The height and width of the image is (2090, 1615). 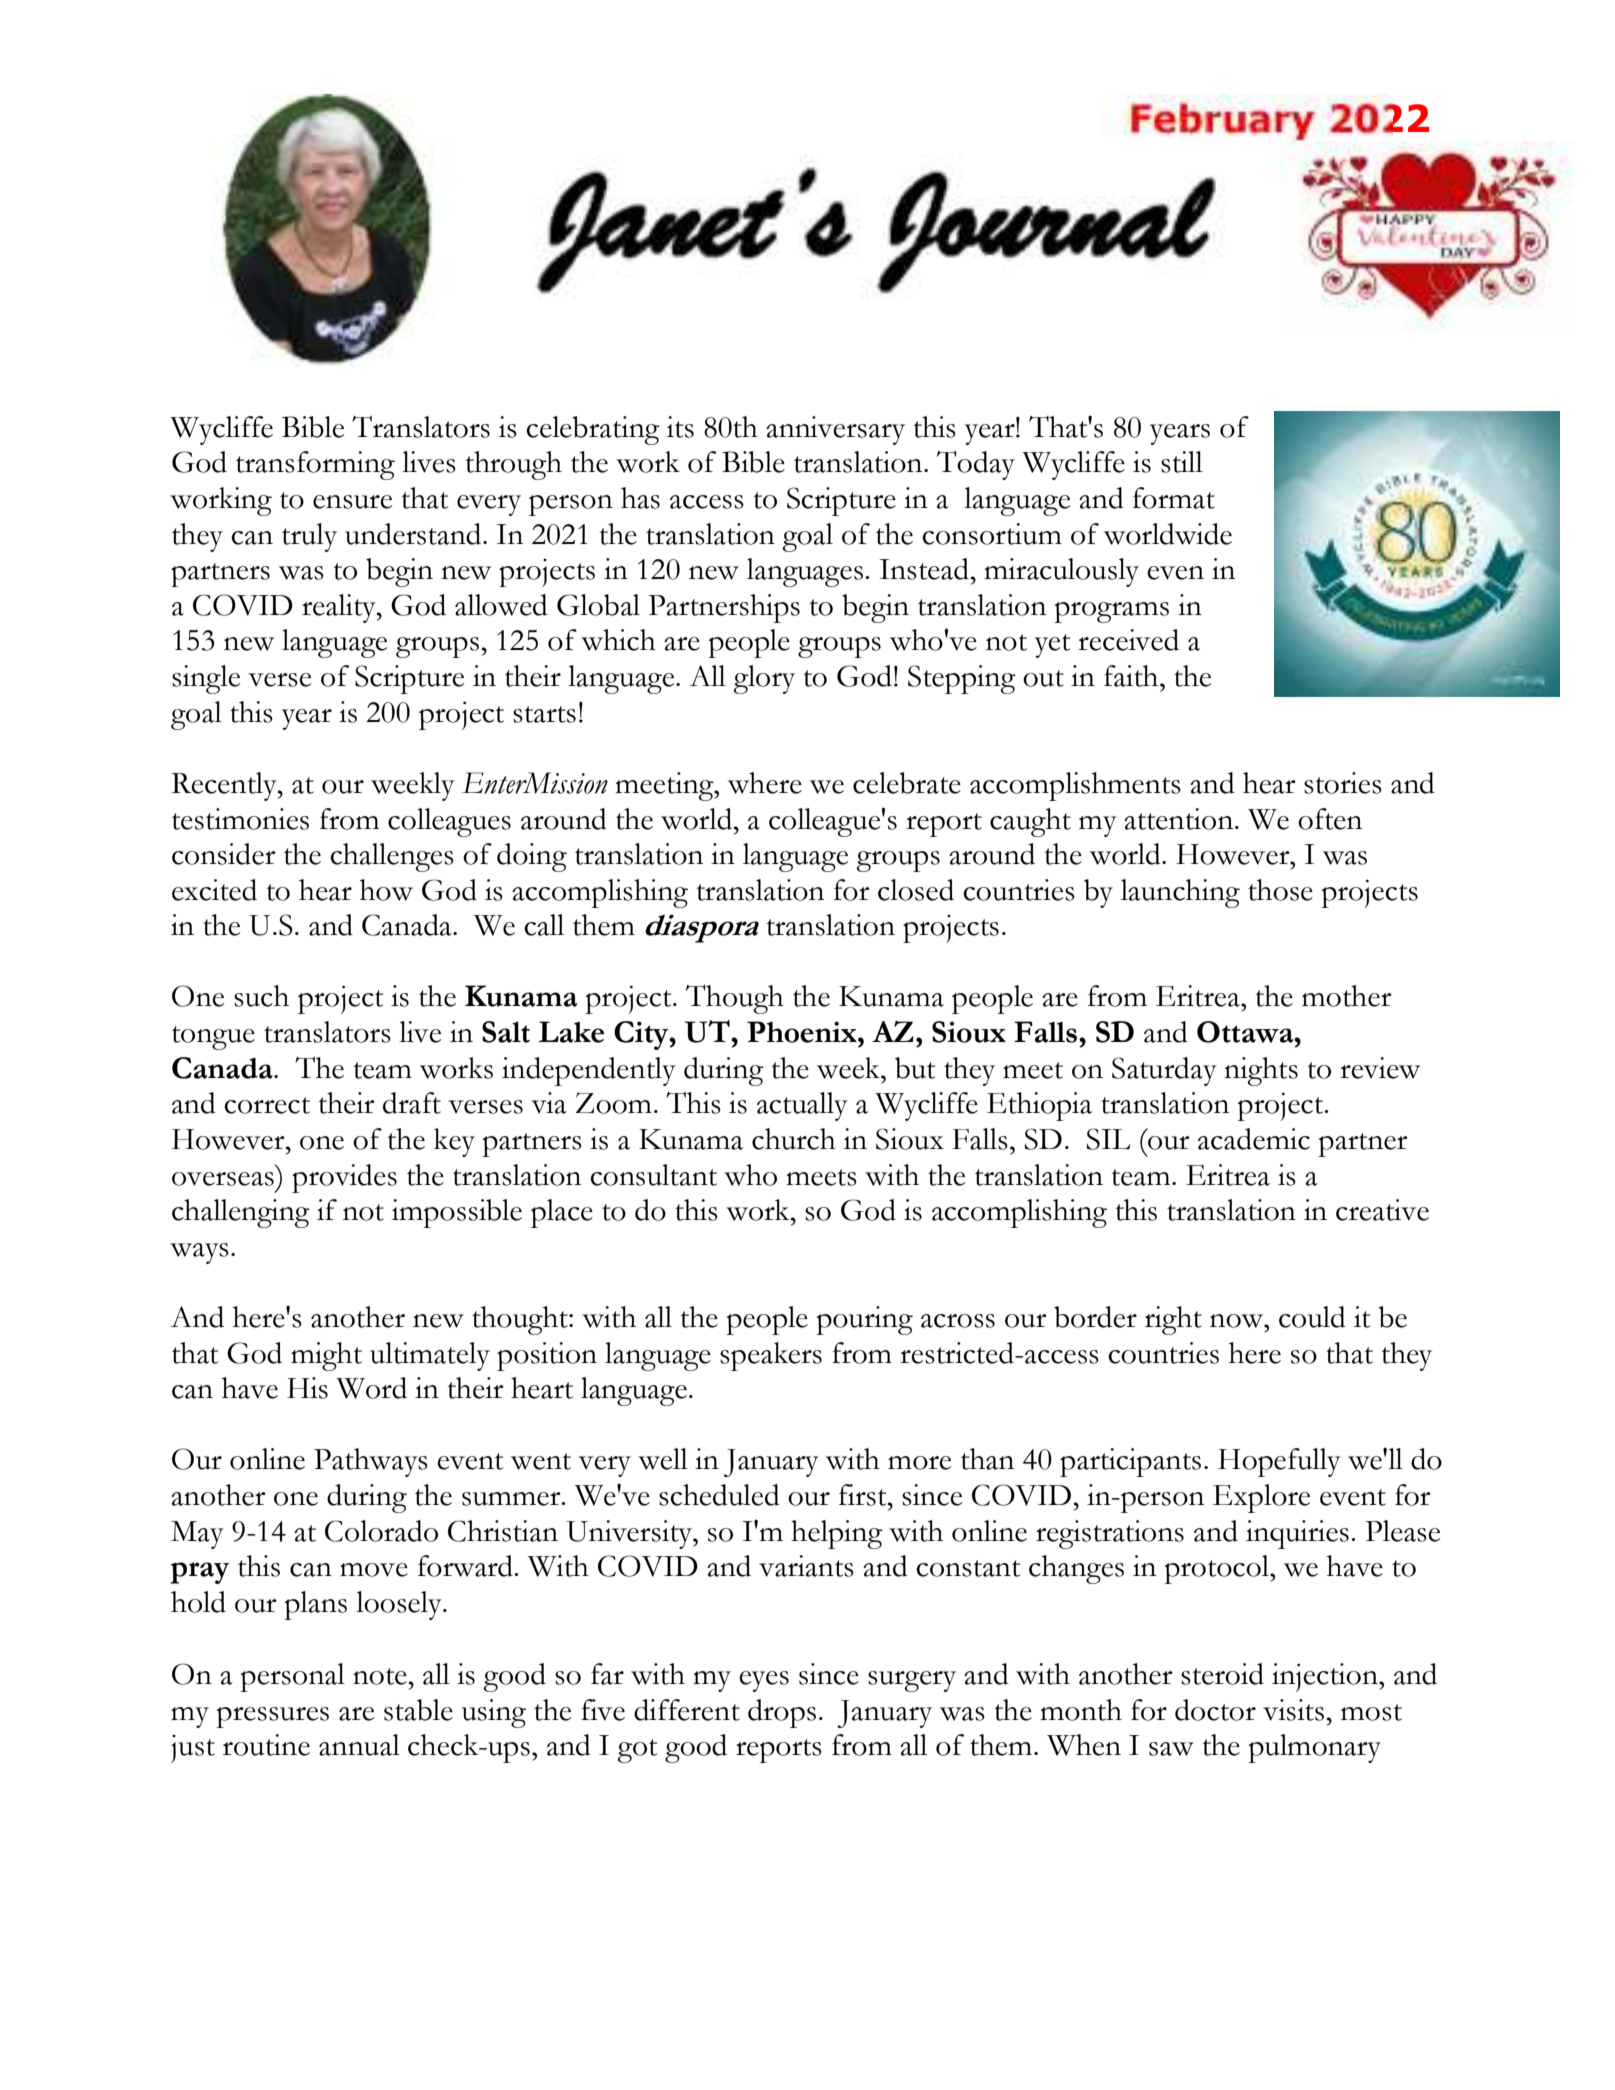 I want to click on could, so click(x=1312, y=1317).
